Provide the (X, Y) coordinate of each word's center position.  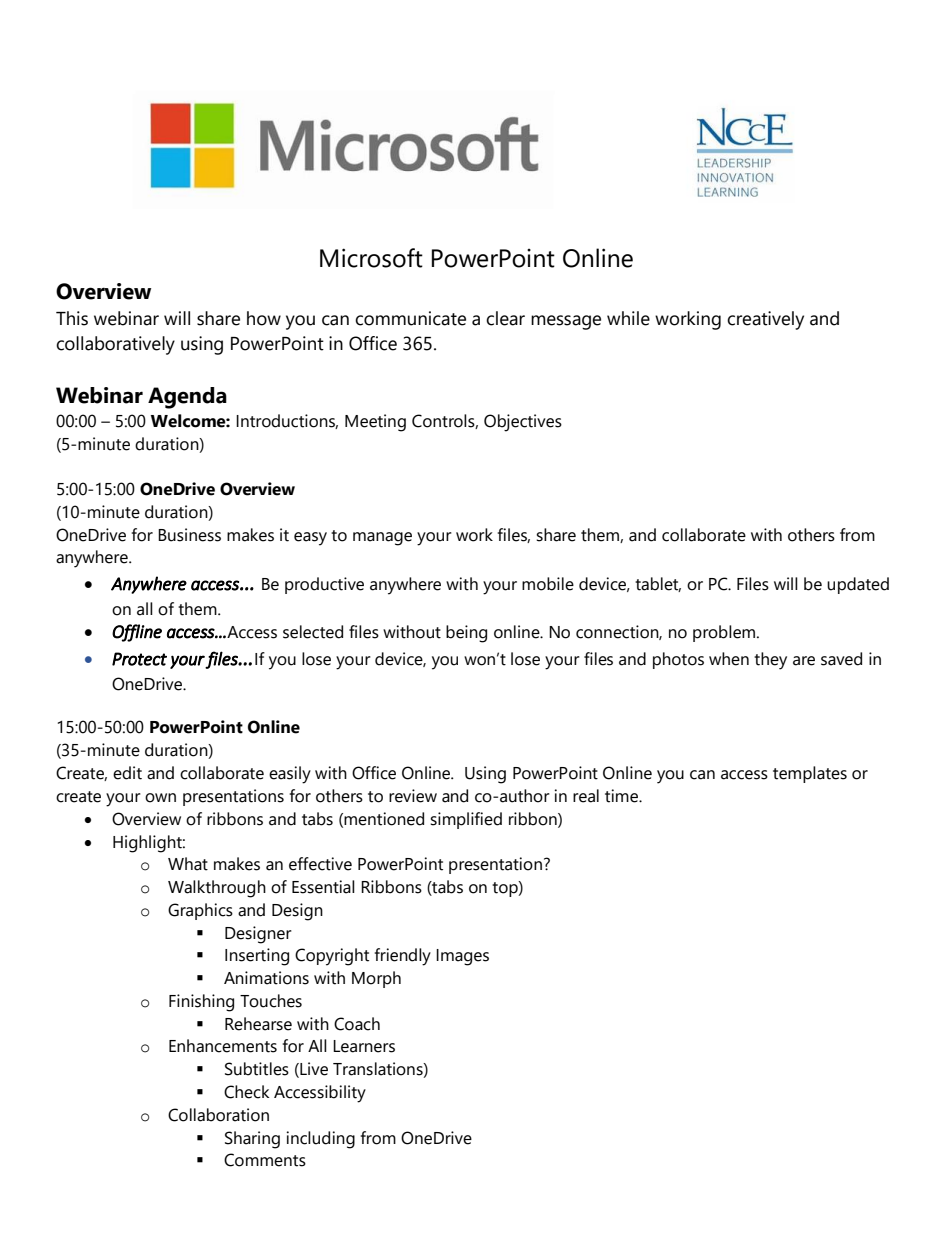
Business (189, 535)
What (188, 864)
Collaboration (218, 1115)
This (72, 318)
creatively (765, 320)
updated (858, 585)
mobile (548, 584)
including (320, 1140)
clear (505, 318)
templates (810, 774)
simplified (466, 820)
